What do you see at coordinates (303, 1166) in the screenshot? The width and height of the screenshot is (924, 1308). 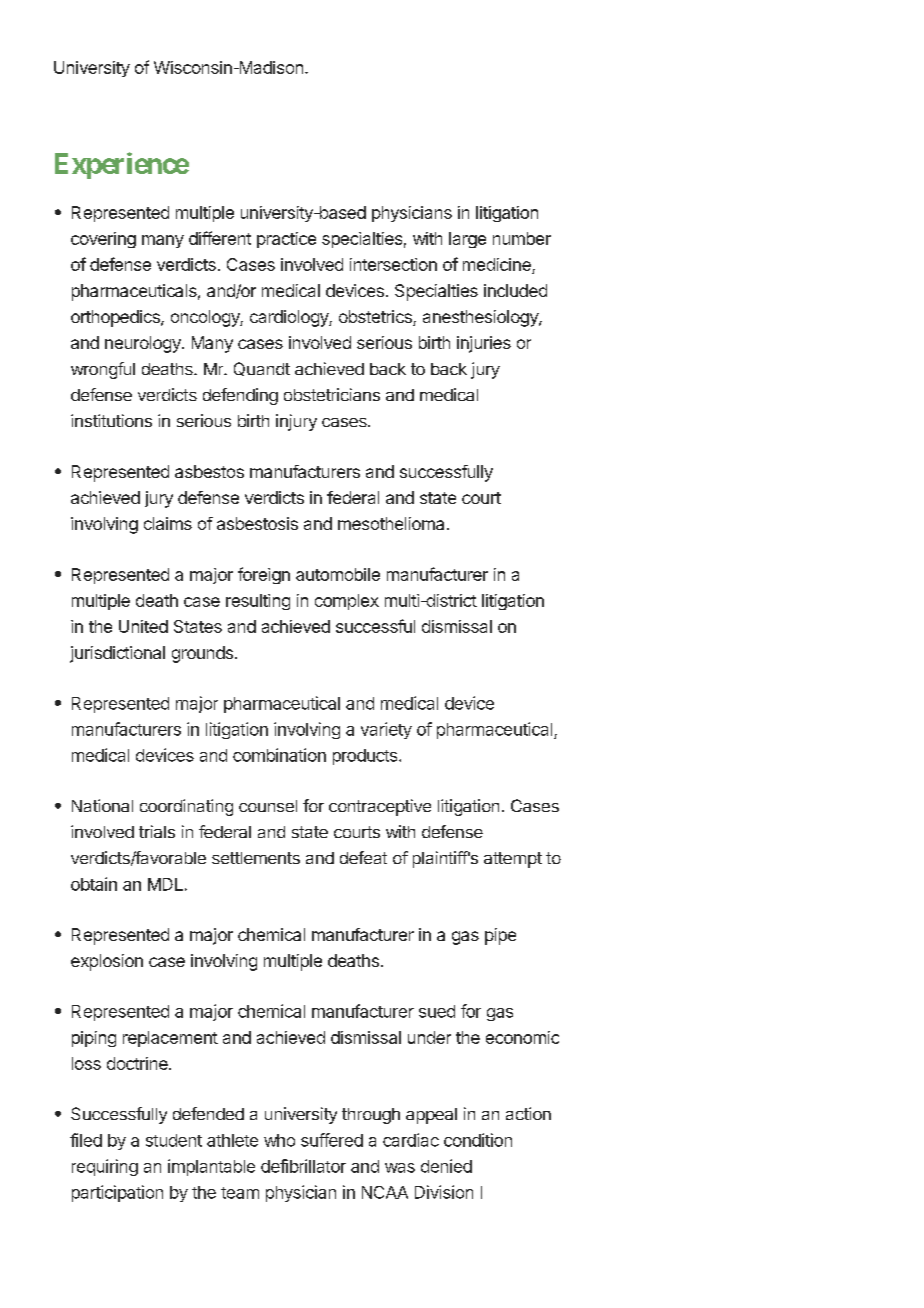 I see `defibrillator` at bounding box center [303, 1166].
